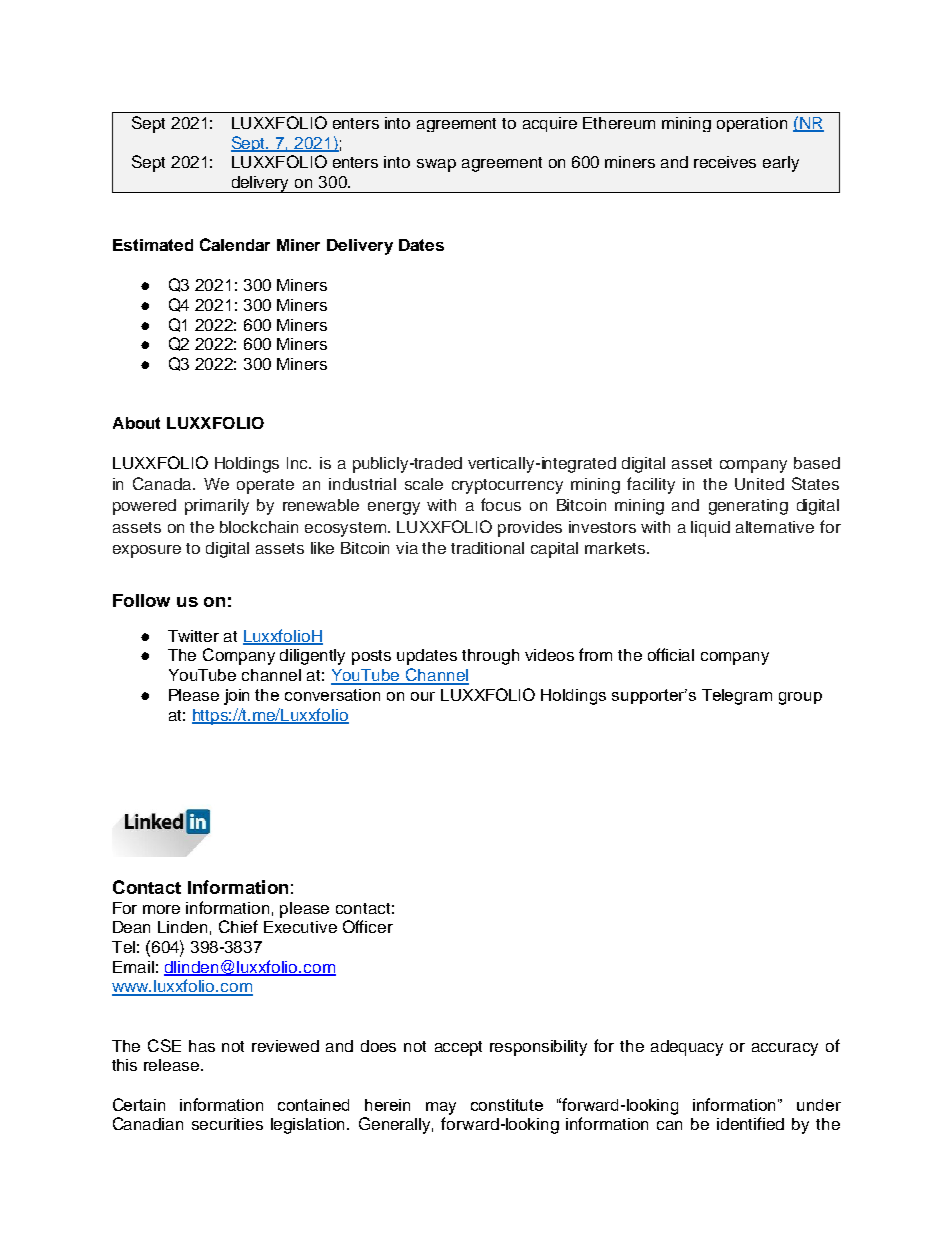 This image has height=1233, width=952. I want to click on securities, so click(227, 1124).
